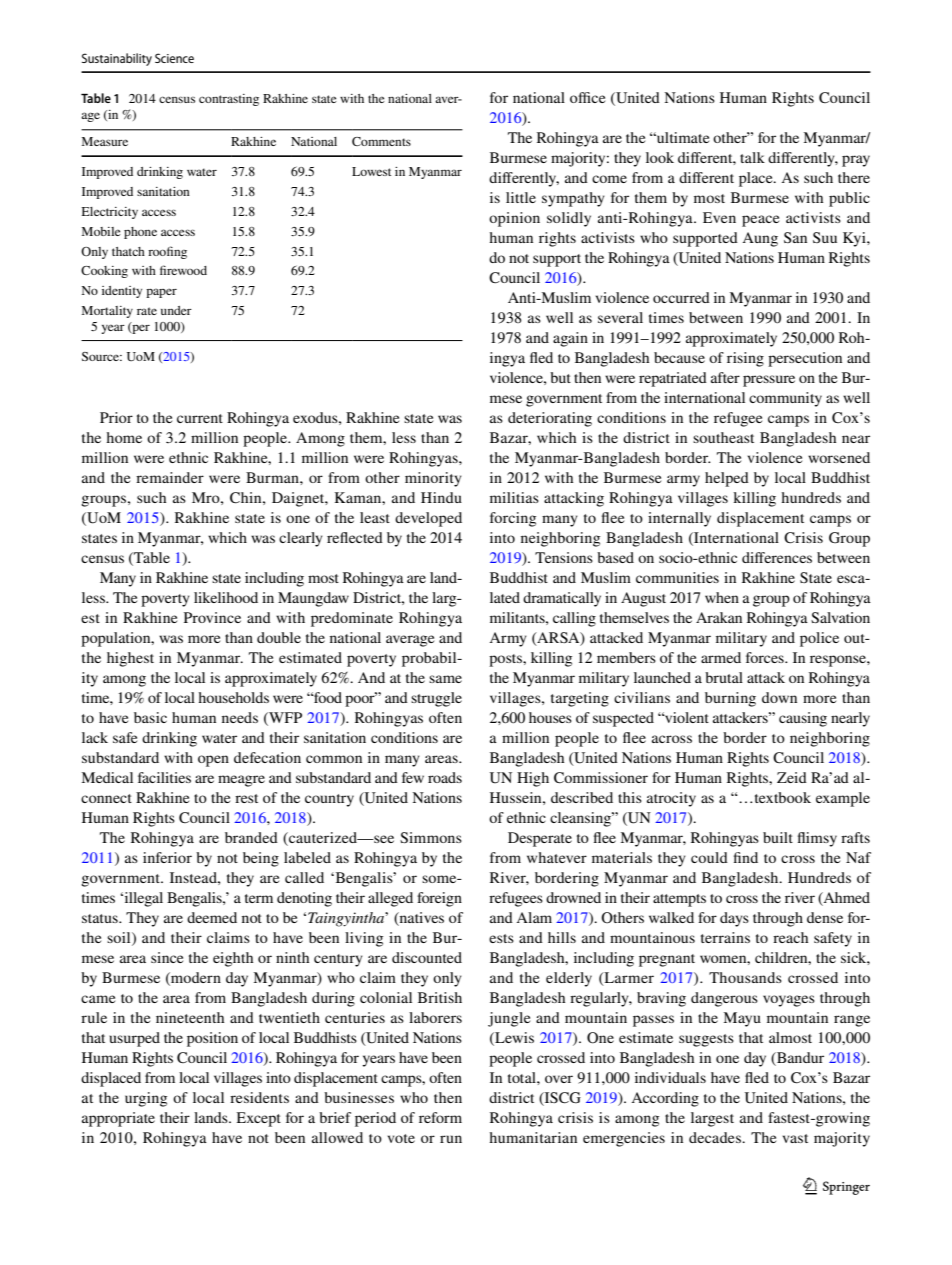 Image resolution: width=952 pixels, height=1265 pixels. Describe the element at coordinates (200, 418) in the document. I see `current` at that location.
